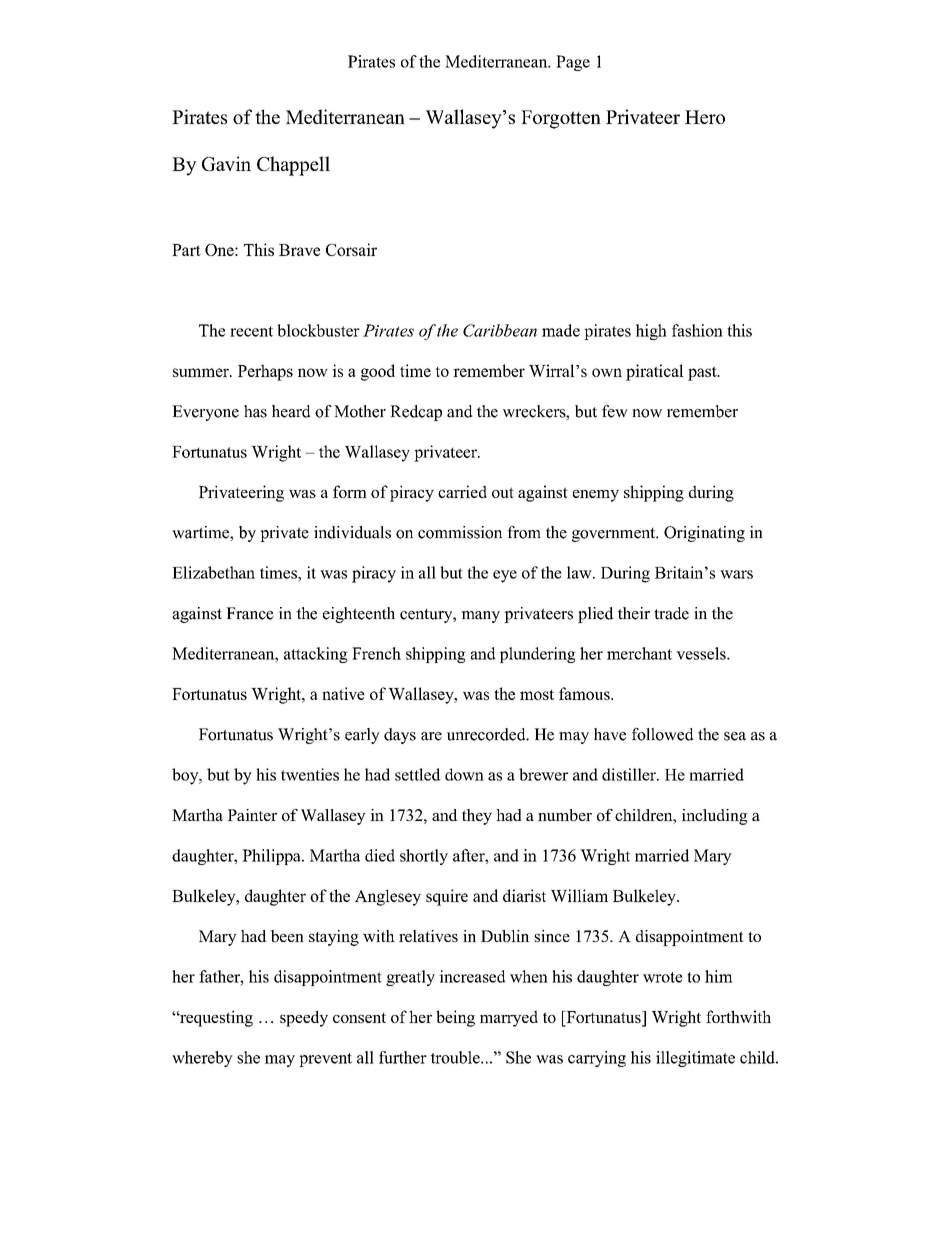 This image has width=952, height=1233. Describe the element at coordinates (252, 815) in the image. I see `Painter` at that location.
